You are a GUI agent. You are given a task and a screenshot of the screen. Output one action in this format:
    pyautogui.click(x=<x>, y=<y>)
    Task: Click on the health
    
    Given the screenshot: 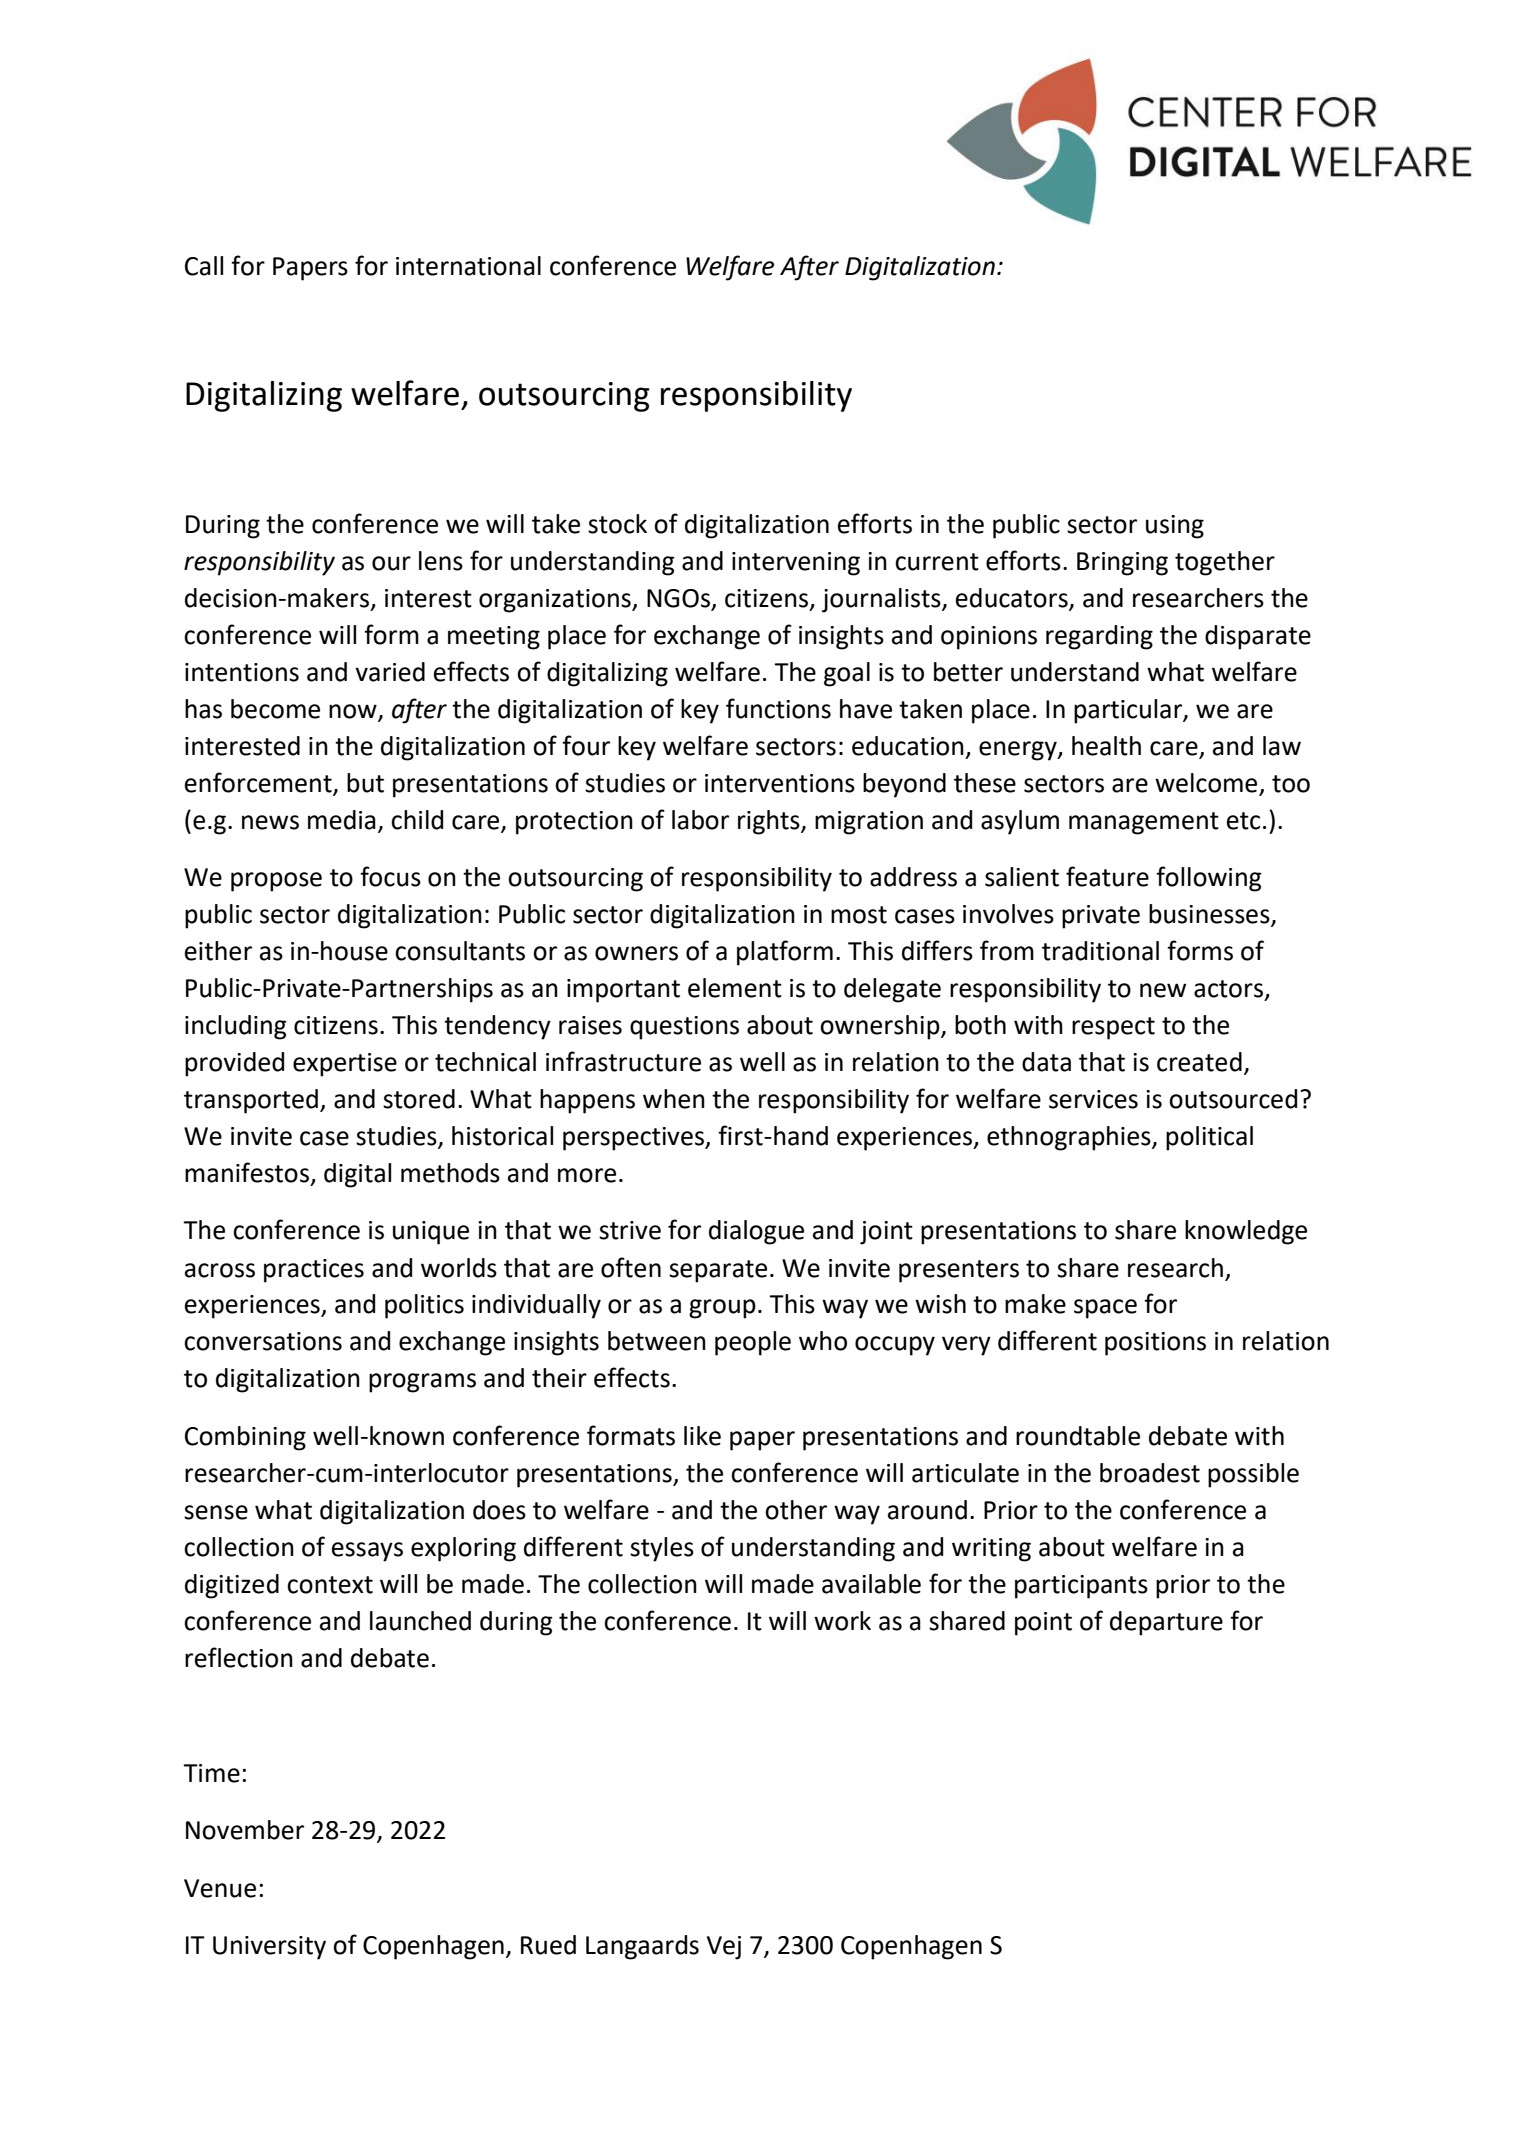 What is the action you would take?
    pyautogui.click(x=1106, y=746)
